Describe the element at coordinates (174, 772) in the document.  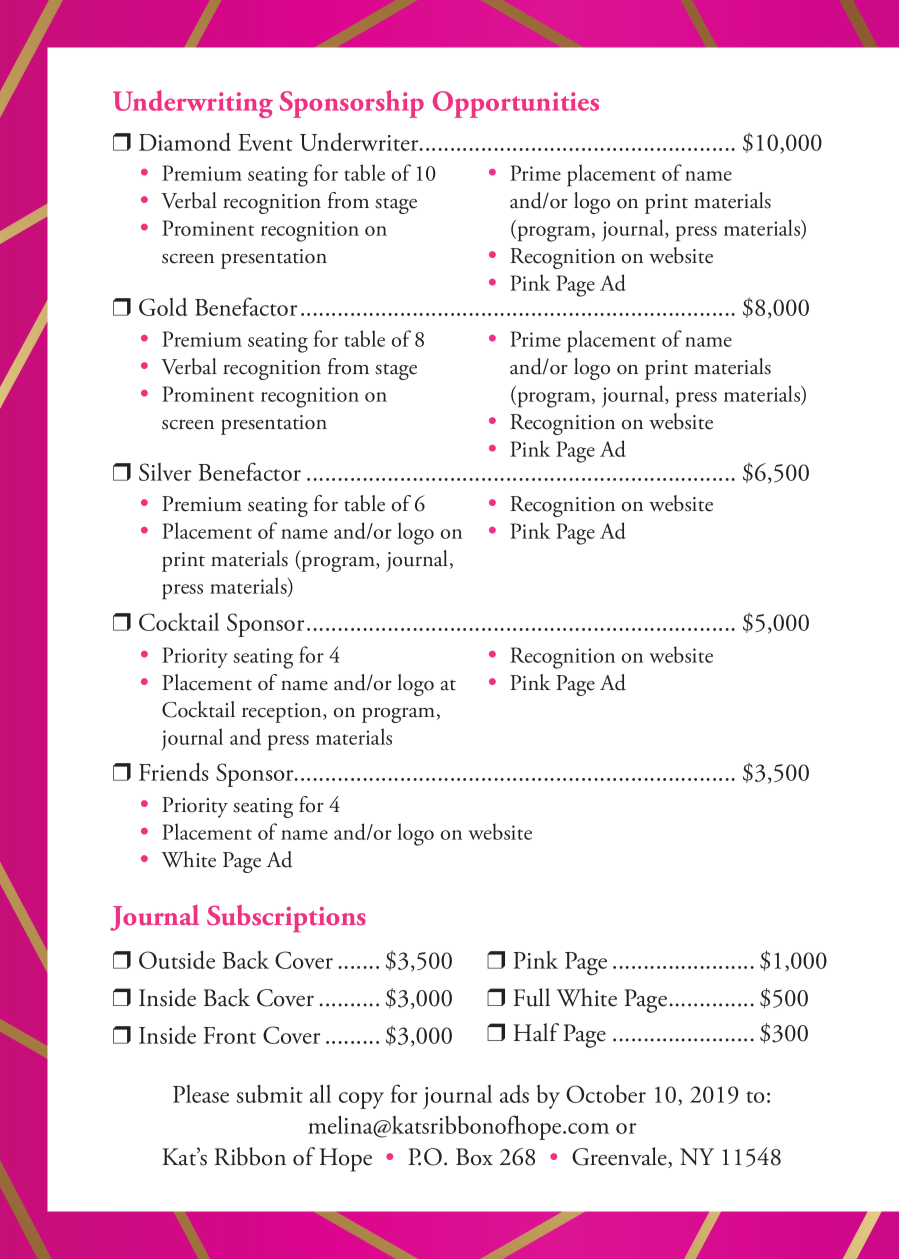
I see `Friends` at that location.
